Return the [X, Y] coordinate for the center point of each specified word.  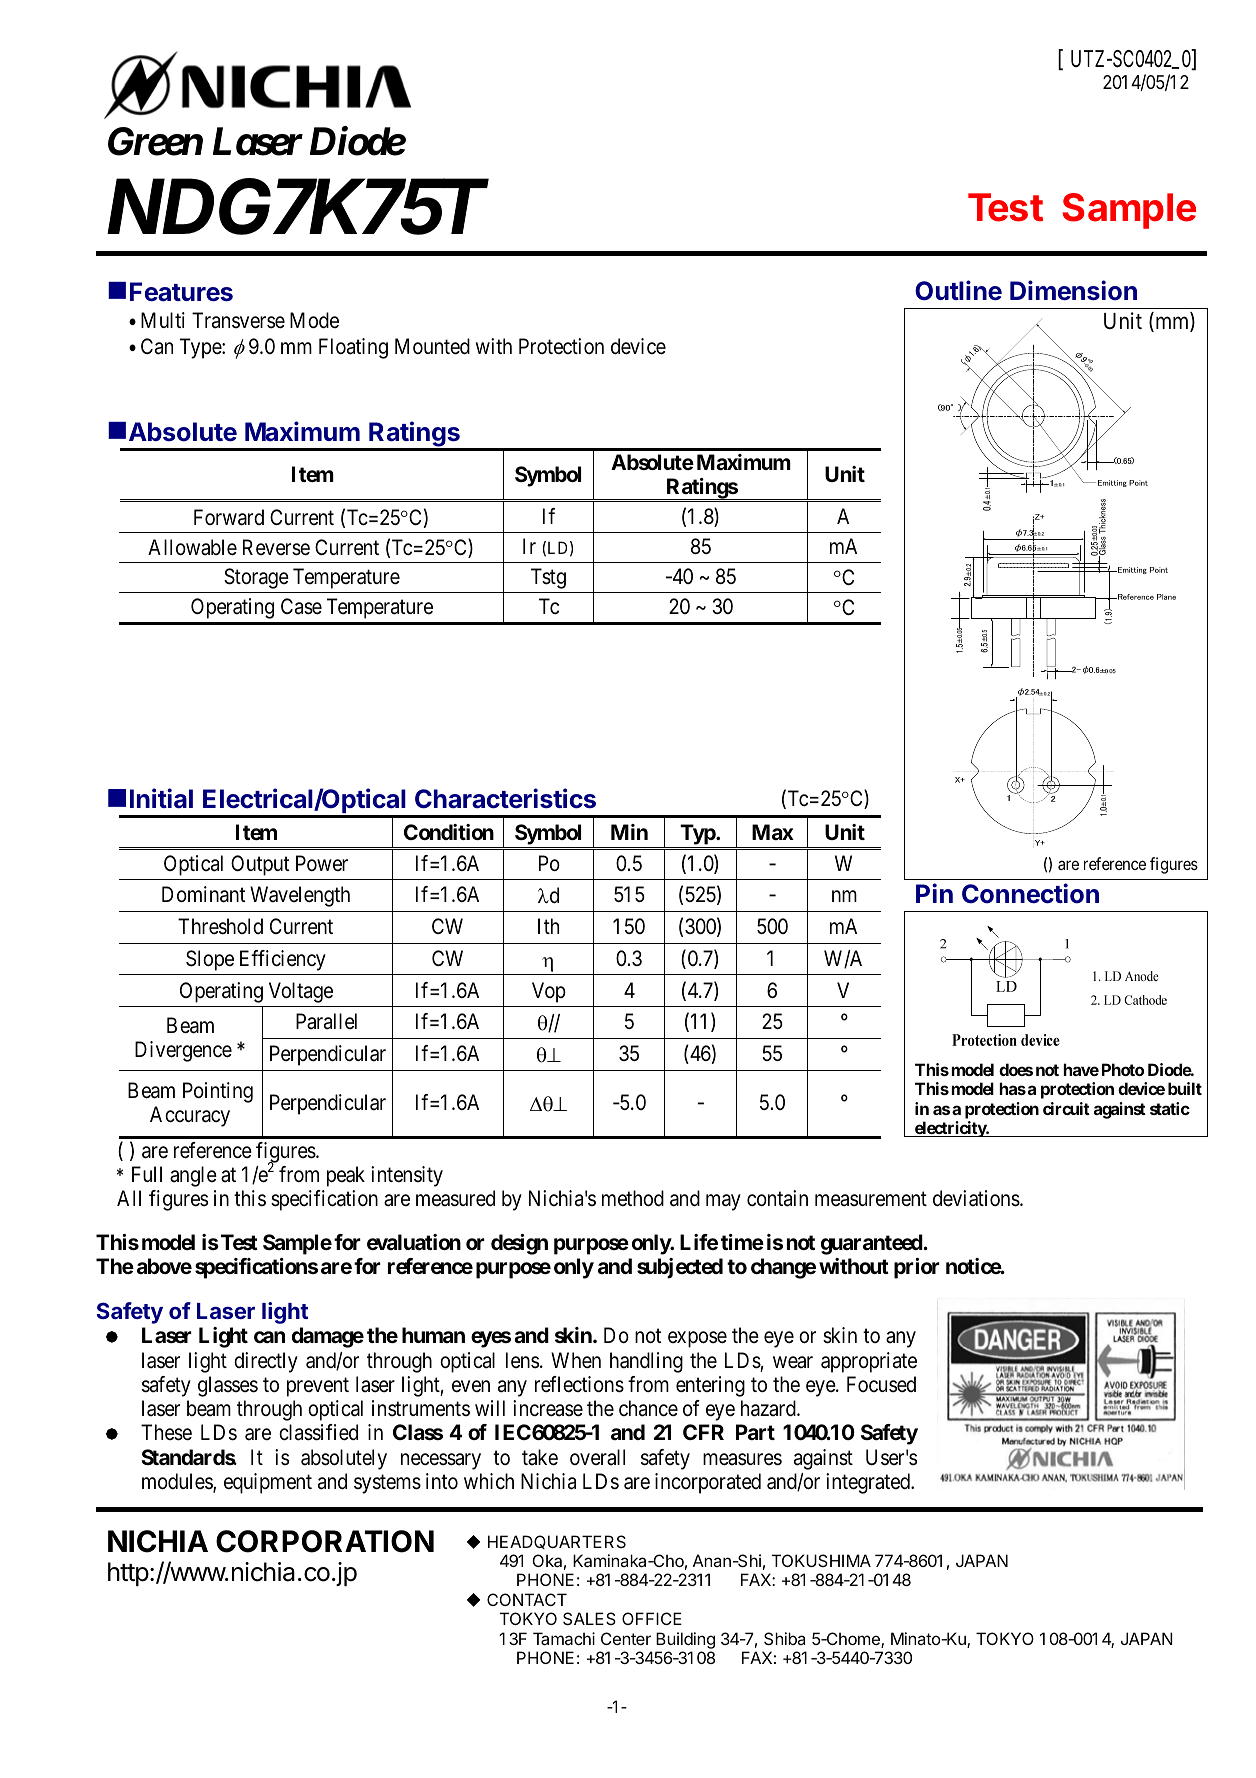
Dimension [1073, 290]
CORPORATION [325, 1541]
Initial [161, 798]
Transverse [238, 320]
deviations [977, 1198]
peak [346, 1176]
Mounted [432, 346]
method [633, 1198]
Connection [1030, 893]
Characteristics [505, 798]
